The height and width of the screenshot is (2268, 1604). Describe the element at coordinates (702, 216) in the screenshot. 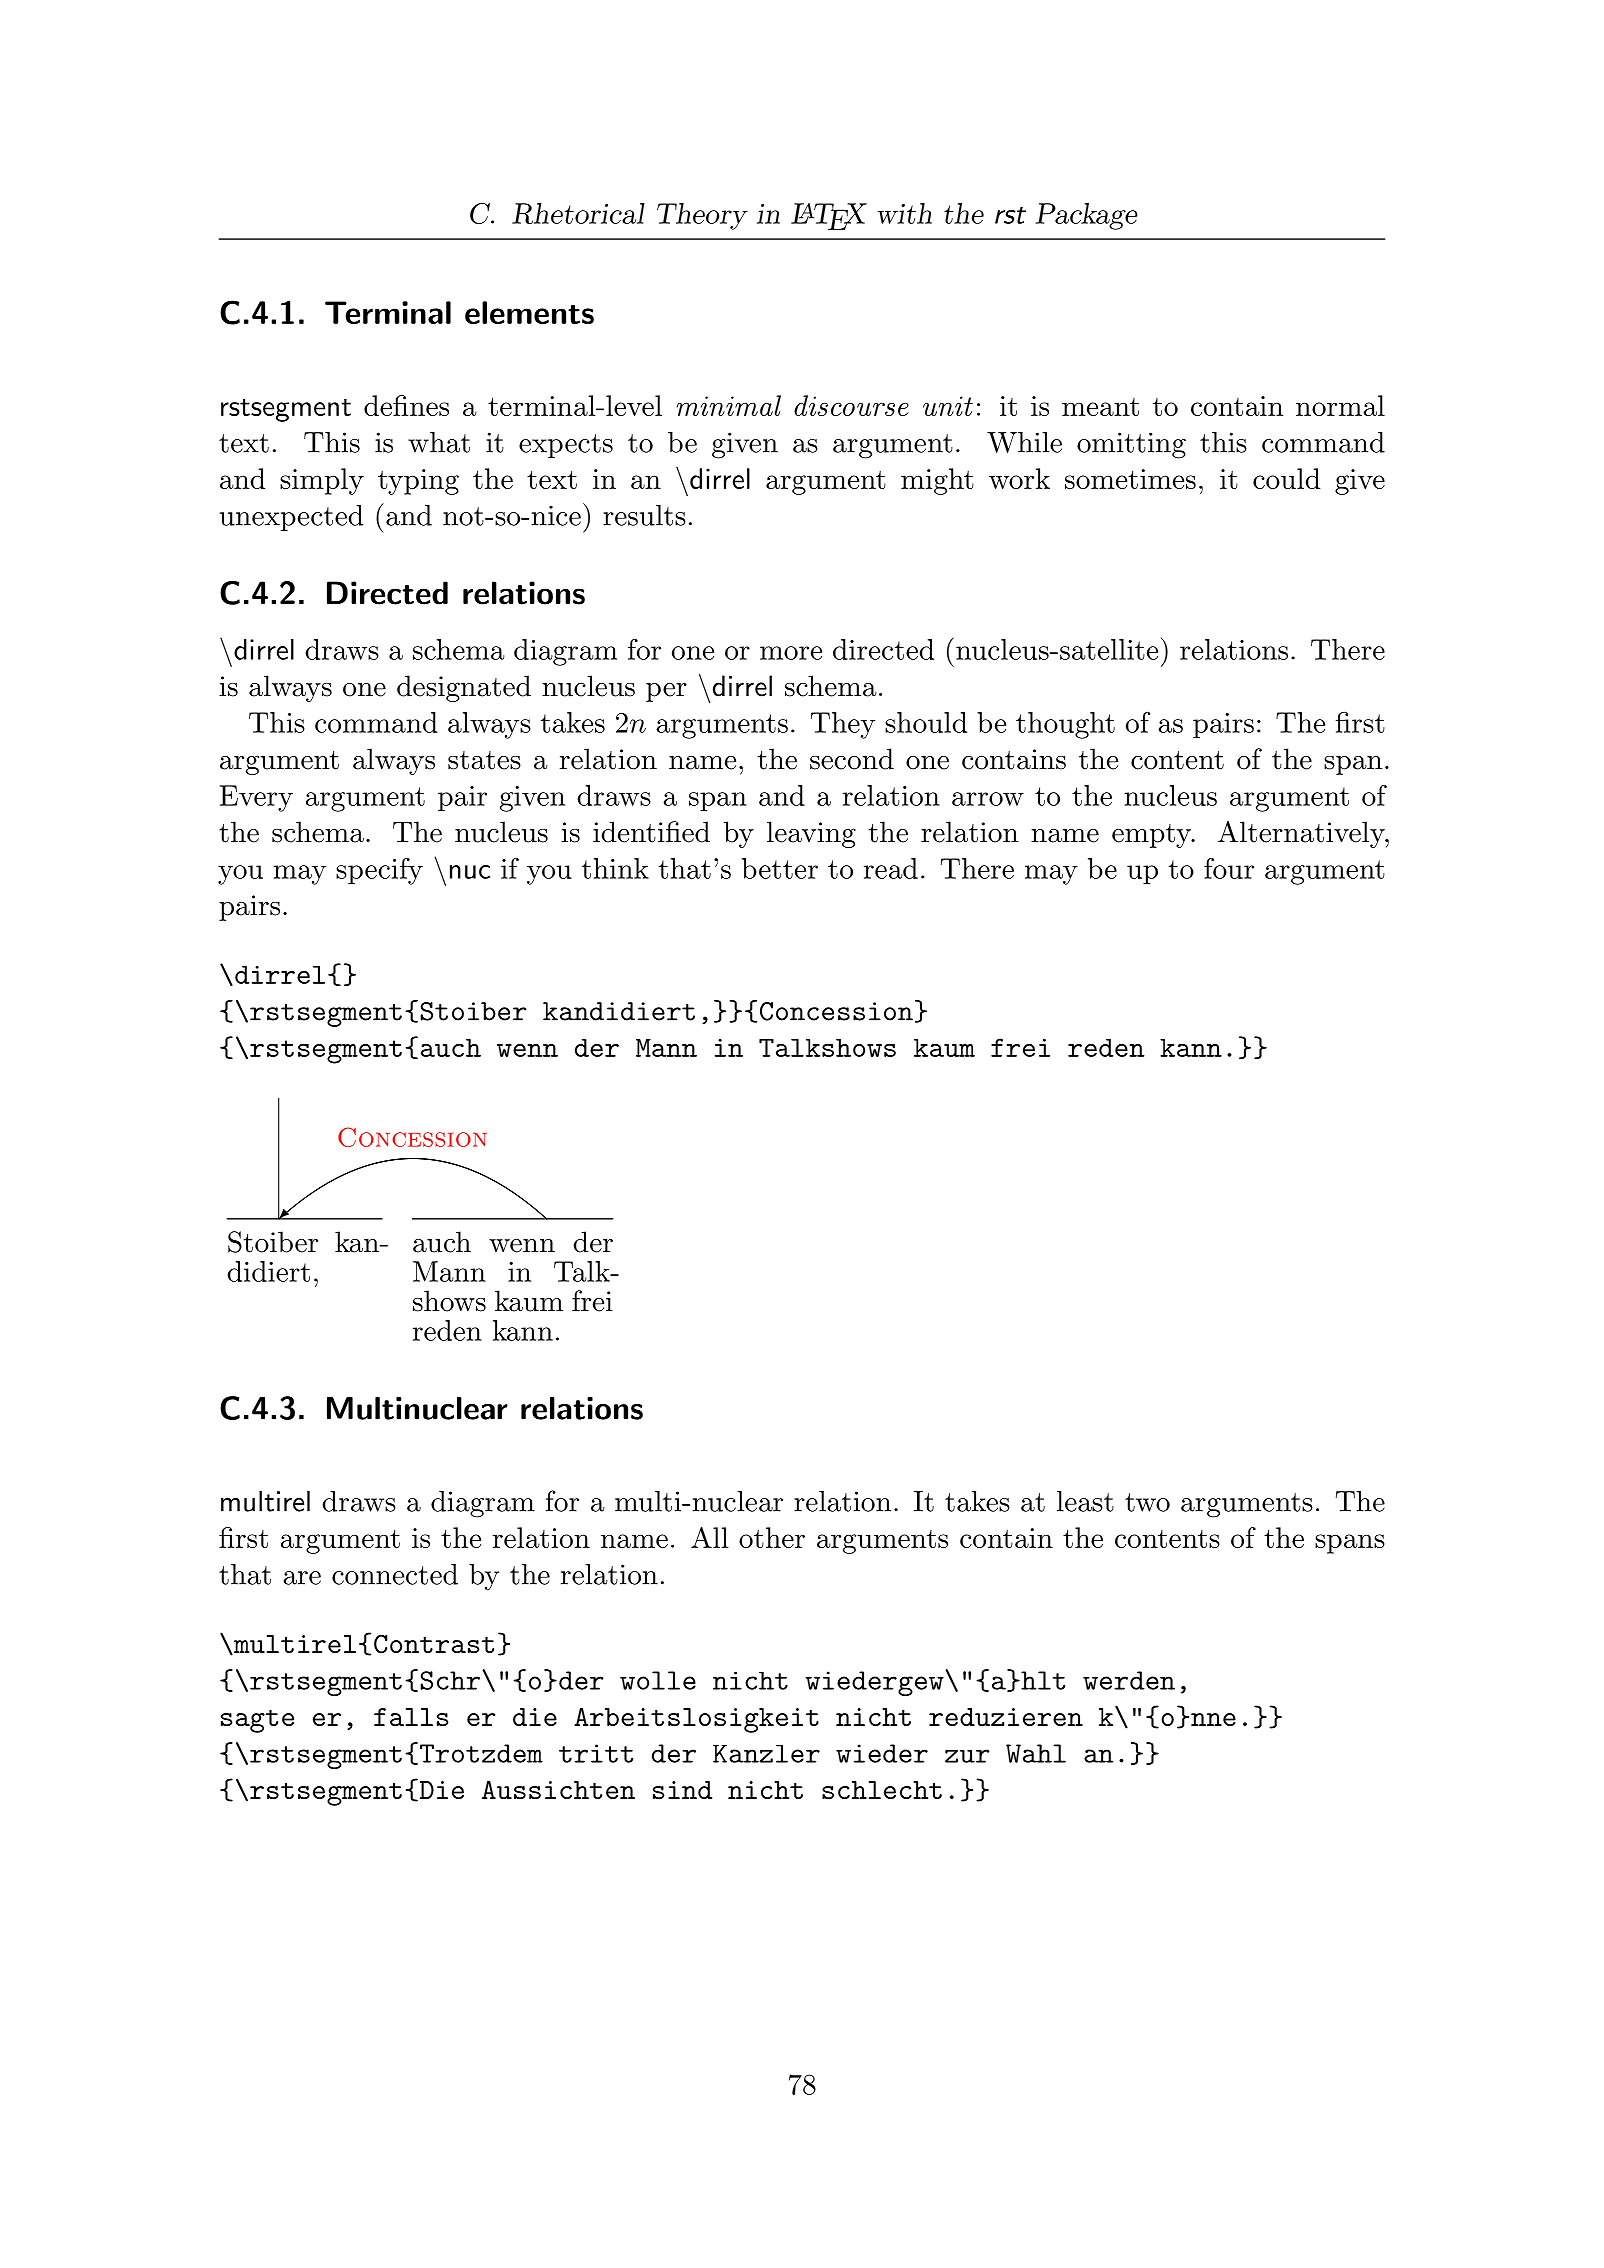

I see `Theory` at that location.
